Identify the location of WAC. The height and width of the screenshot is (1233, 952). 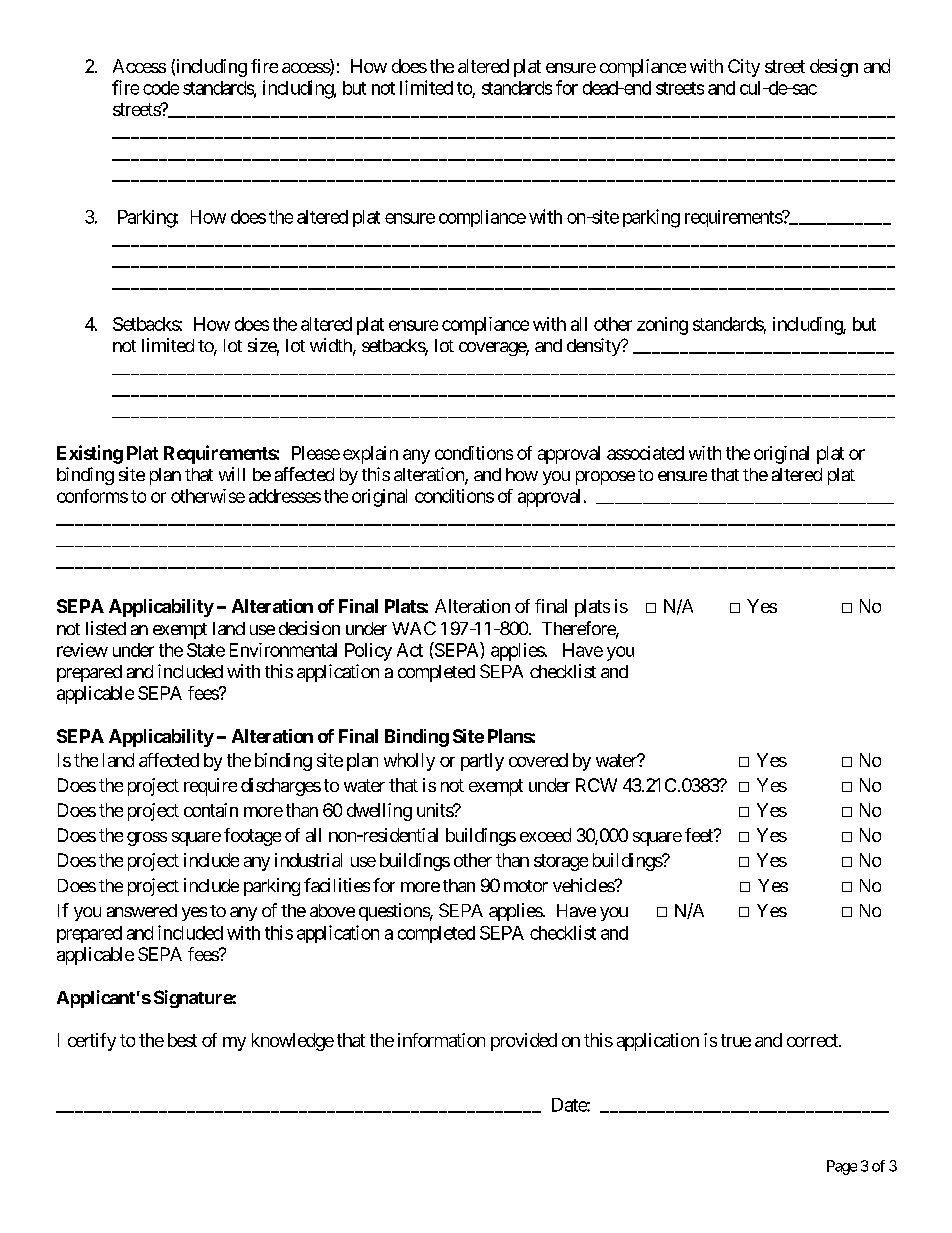
(414, 628).
